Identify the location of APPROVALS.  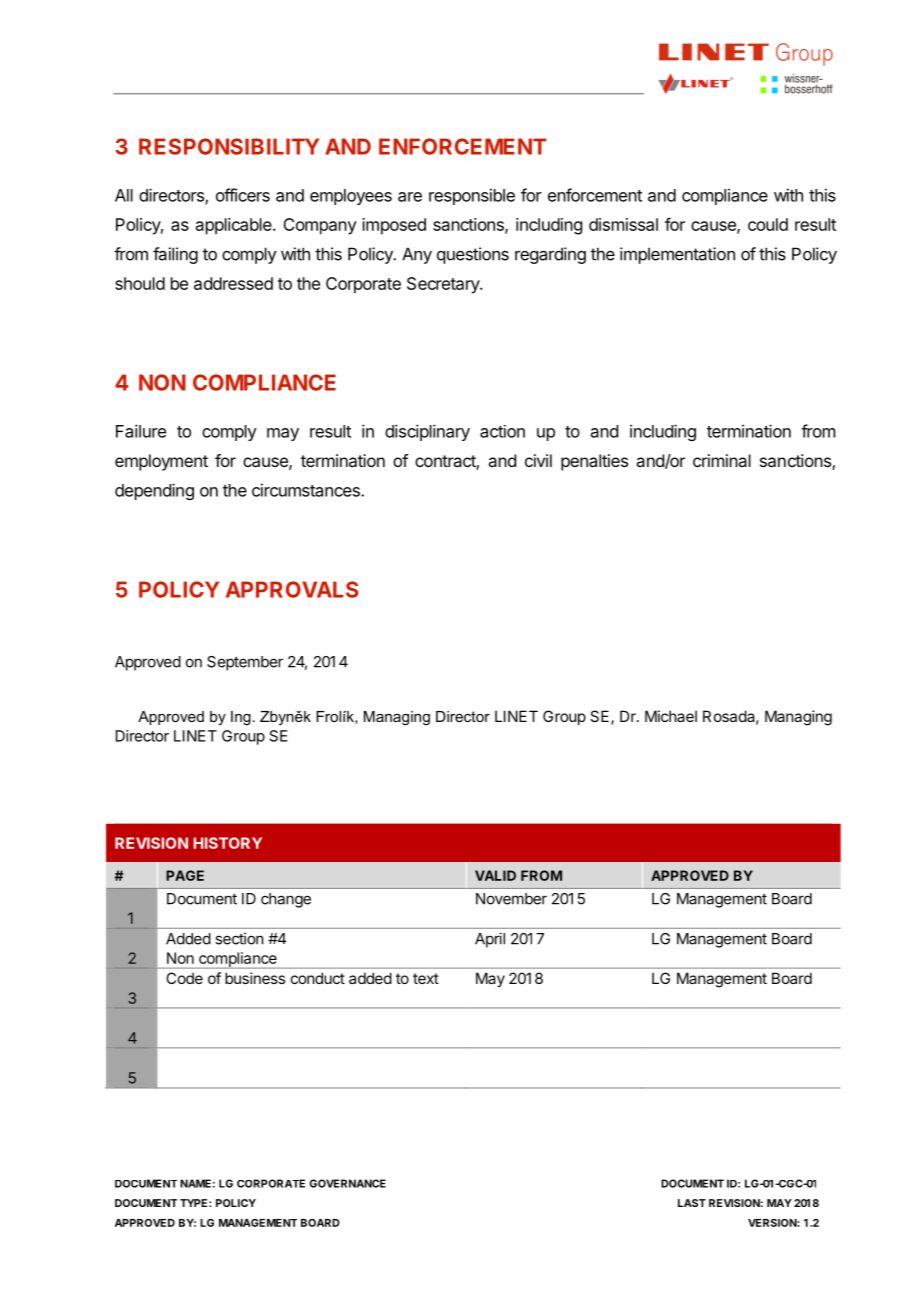
(292, 589).
